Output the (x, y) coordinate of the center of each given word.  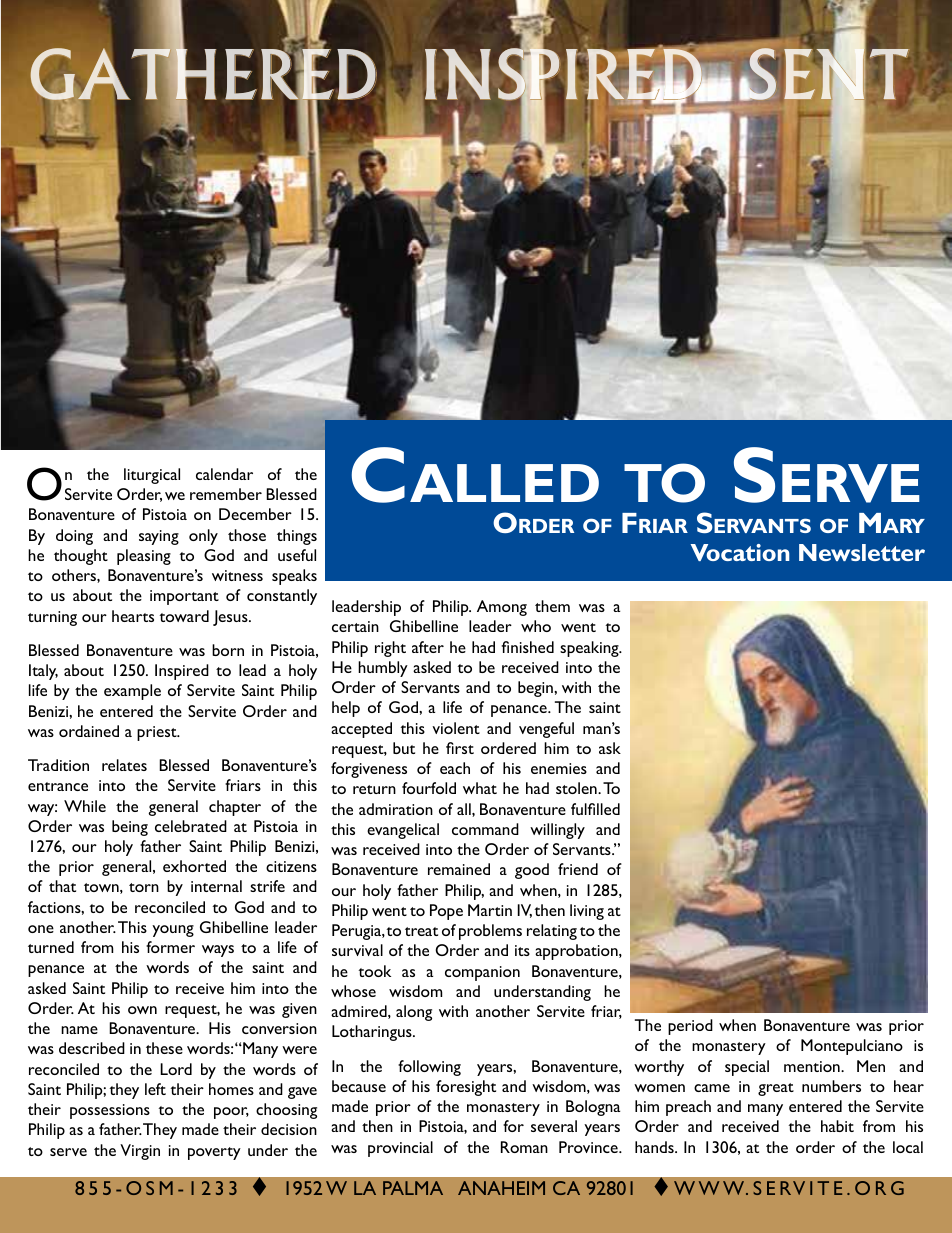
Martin (490, 910)
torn (144, 887)
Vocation (740, 552)
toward (184, 616)
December (255, 514)
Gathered (203, 74)
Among (502, 608)
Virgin (140, 1152)
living (587, 912)
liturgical (152, 476)
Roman (524, 1147)
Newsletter (862, 552)
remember (226, 494)
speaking (590, 649)
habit (837, 1126)
